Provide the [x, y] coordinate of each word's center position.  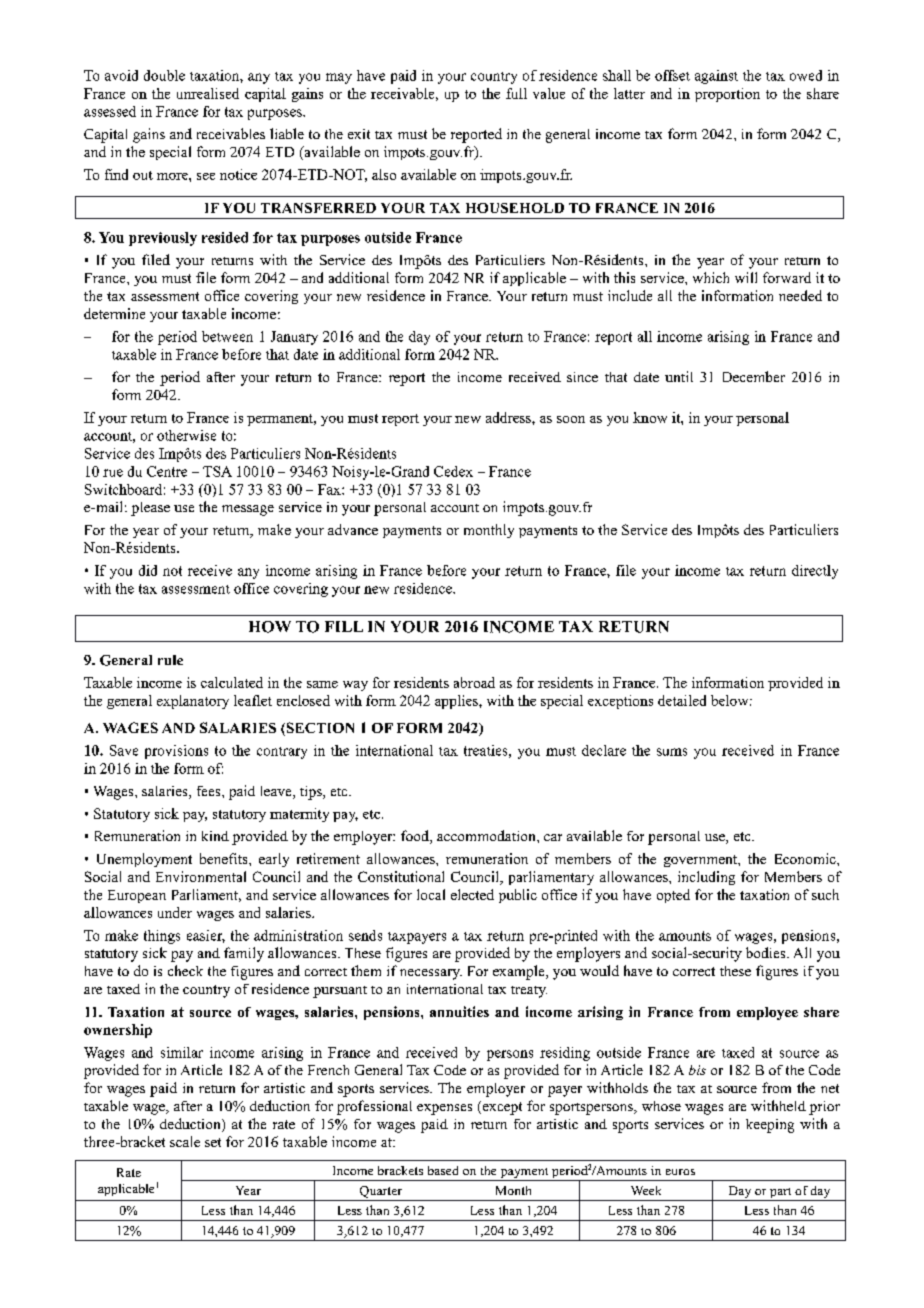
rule [170, 660]
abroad [474, 682]
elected [472, 894]
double [164, 75]
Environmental [201, 876]
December [754, 376]
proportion [727, 95]
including [706, 878]
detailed [682, 700]
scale [185, 1141]
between [227, 336]
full [516, 93]
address [509, 417]
